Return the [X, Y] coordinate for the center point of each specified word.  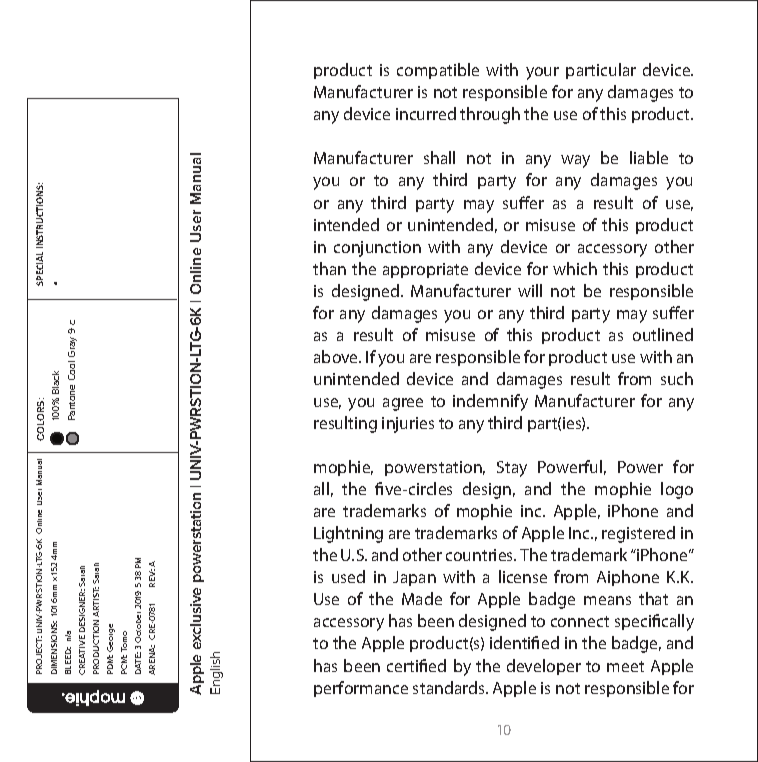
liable [649, 157]
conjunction [377, 249]
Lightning [348, 534]
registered [638, 534]
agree [403, 404]
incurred [426, 113]
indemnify [490, 402]
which [575, 268]
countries [481, 555]
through [490, 115]
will [530, 290]
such [677, 378]
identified [524, 642]
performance [361, 689]
